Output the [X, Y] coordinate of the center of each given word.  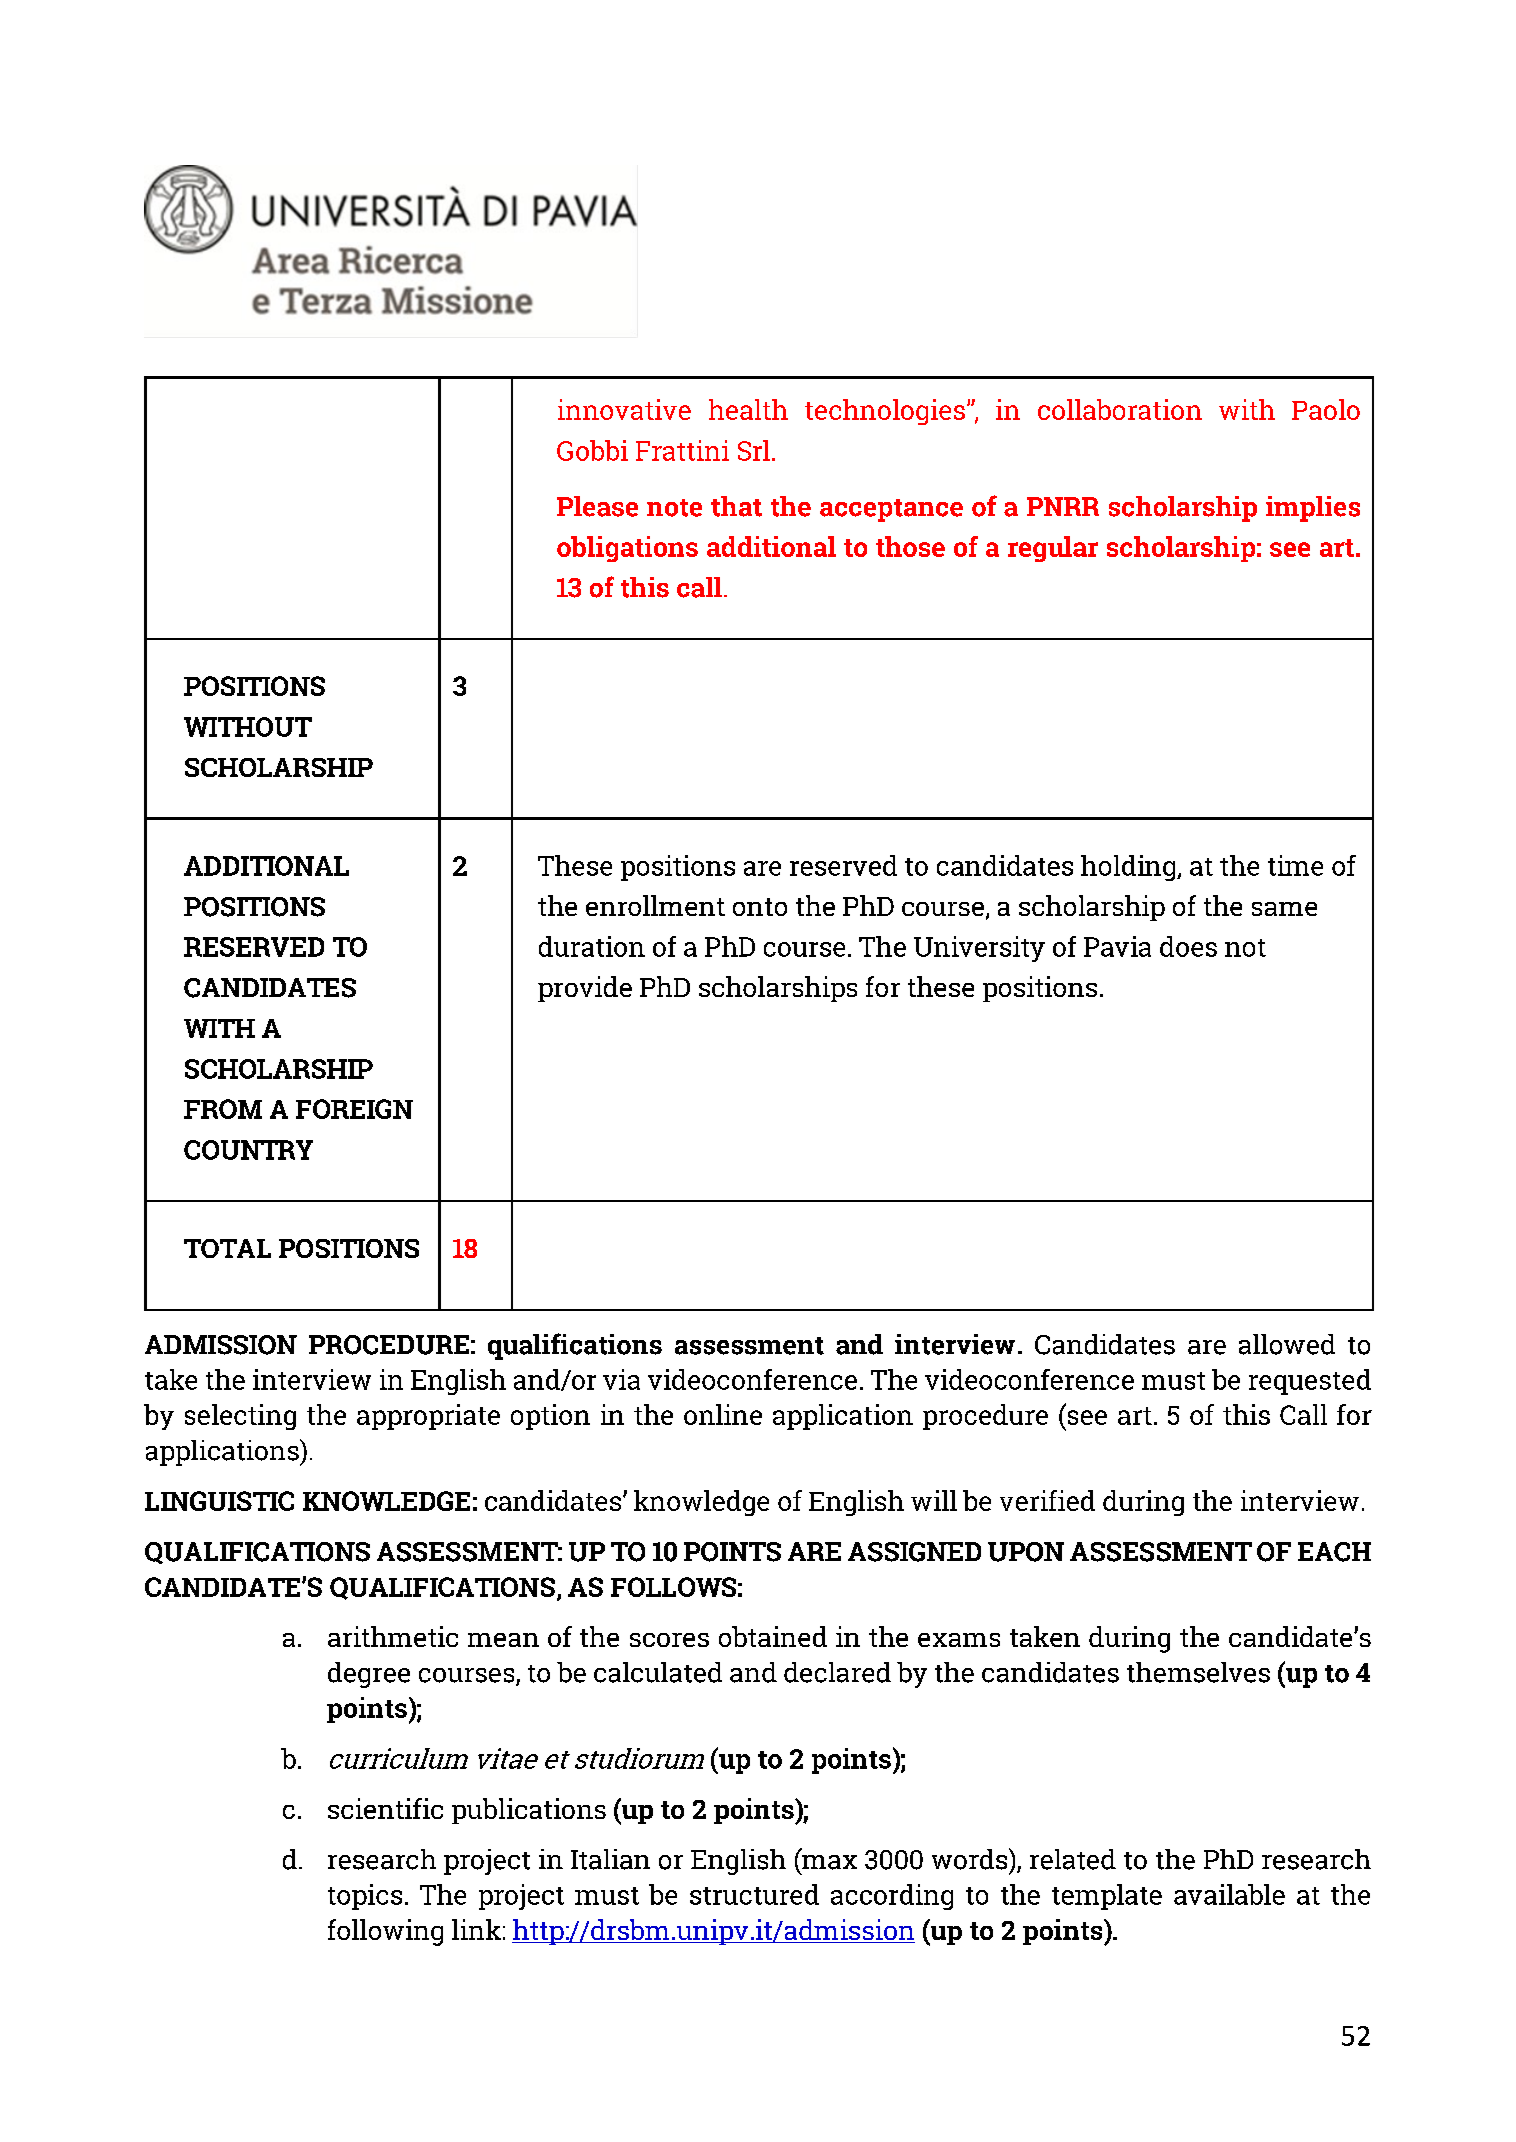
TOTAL [227, 1248]
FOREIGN [354, 1109]
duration [592, 946]
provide [585, 989]
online [723, 1414]
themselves [1198, 1672]
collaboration [1120, 409]
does [1188, 946]
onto [760, 907]
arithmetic [393, 1636]
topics [365, 1897]
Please [597, 506]
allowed [1287, 1344]
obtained [773, 1636]
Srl [755, 450]
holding [1129, 868]
